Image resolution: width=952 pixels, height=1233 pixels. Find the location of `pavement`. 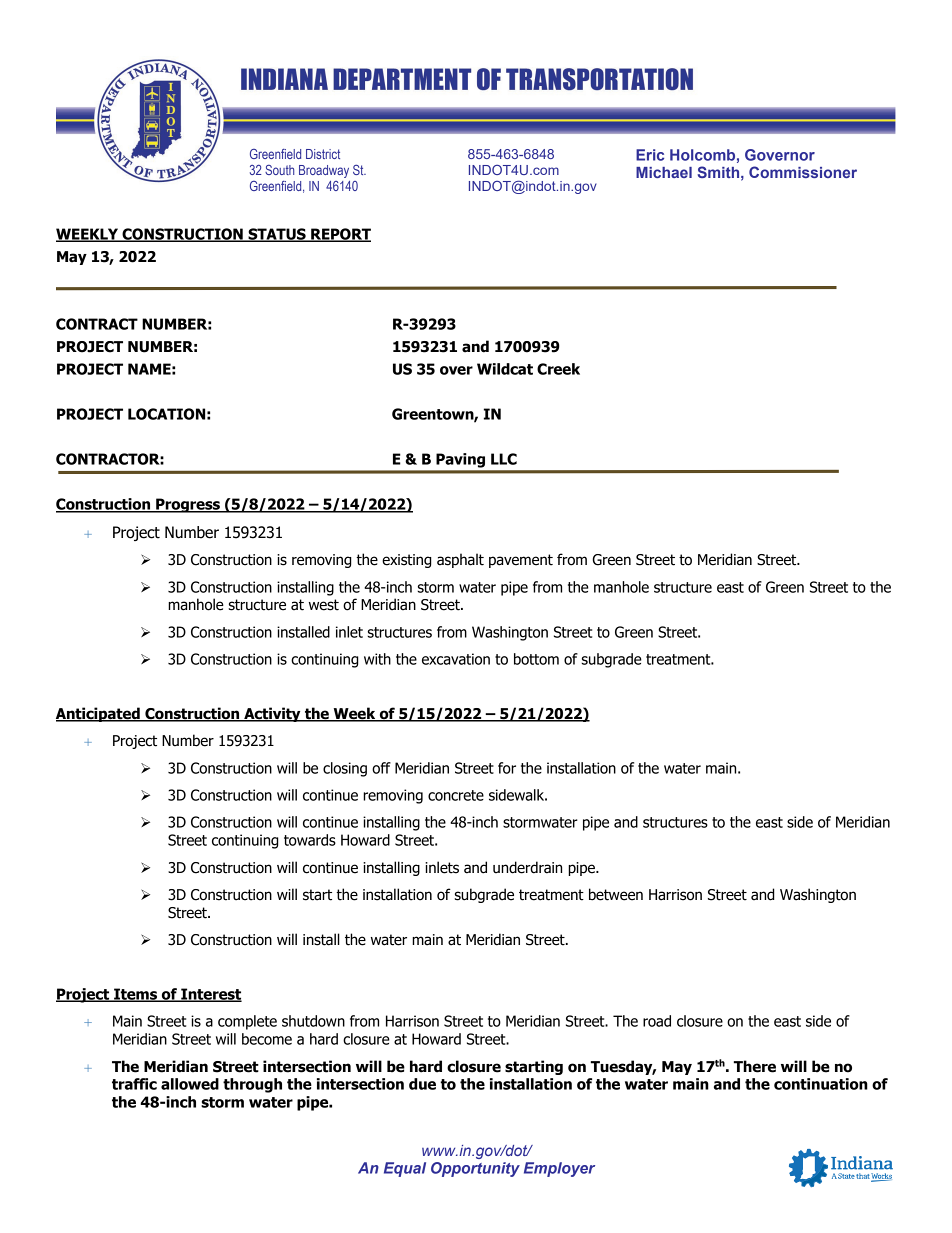

pavement is located at coordinates (521, 561).
